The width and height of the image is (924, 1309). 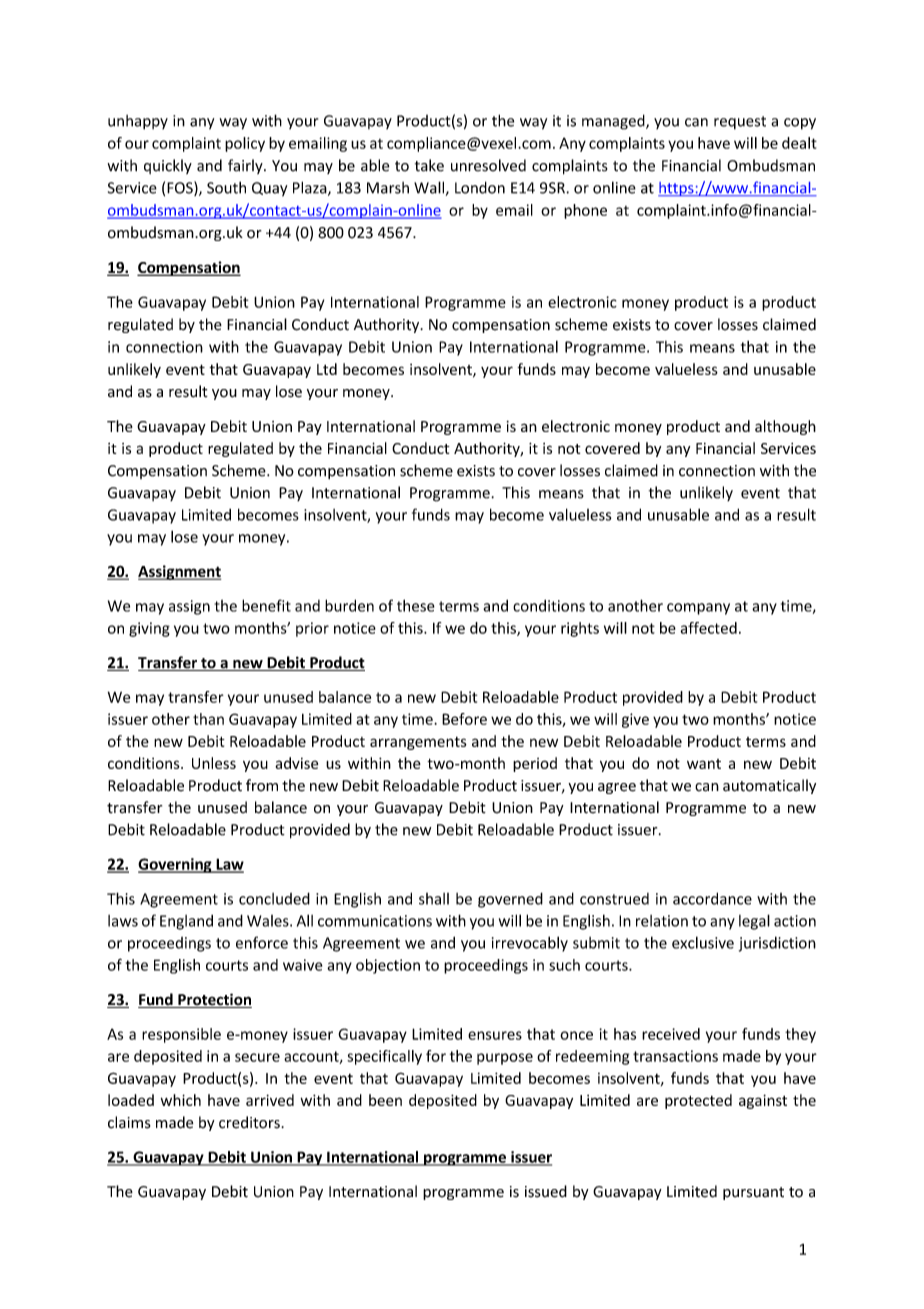 What do you see at coordinates (250, 1122) in the image?
I see `creditors` at bounding box center [250, 1122].
